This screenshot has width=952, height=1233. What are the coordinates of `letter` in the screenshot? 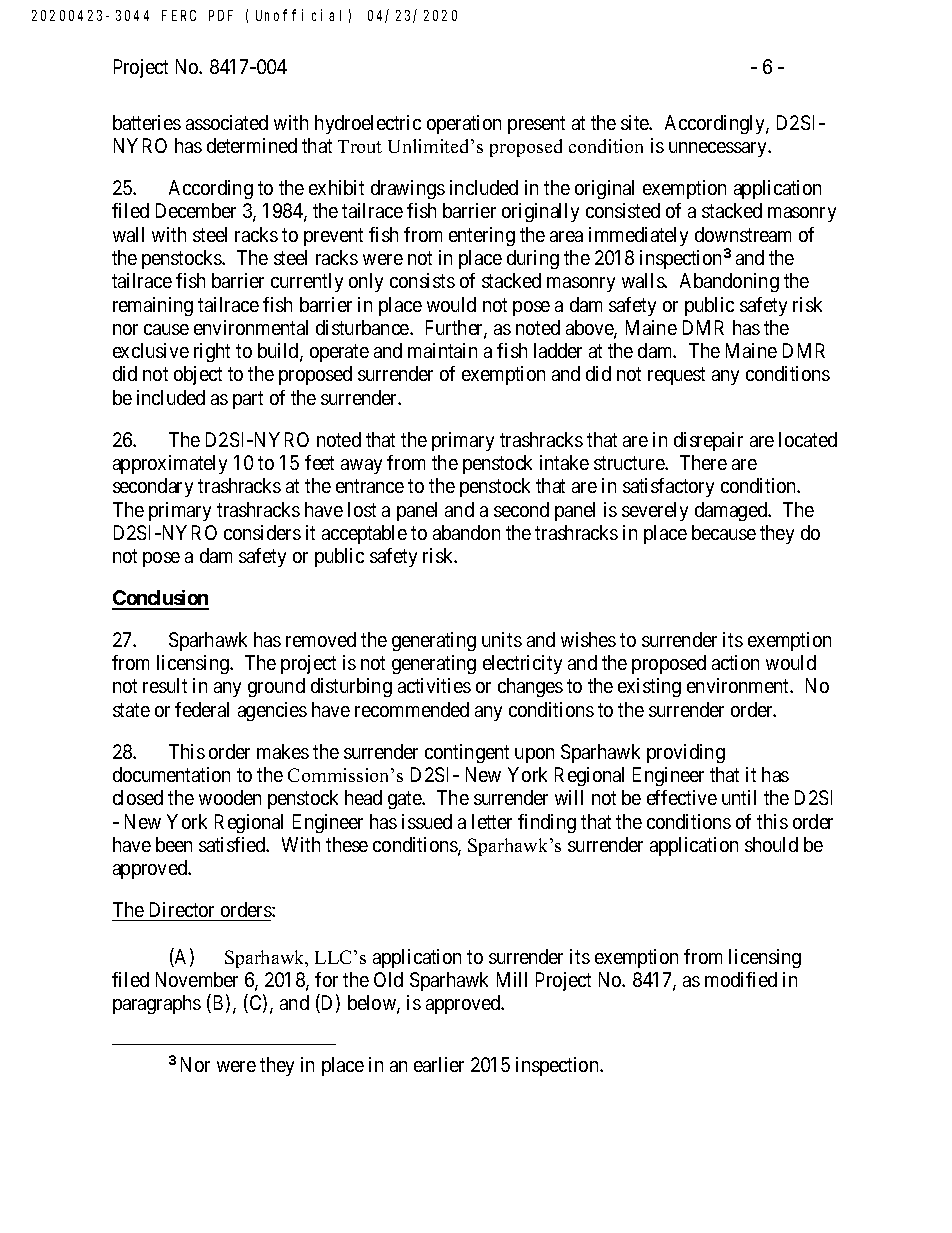 It's located at (492, 821).
